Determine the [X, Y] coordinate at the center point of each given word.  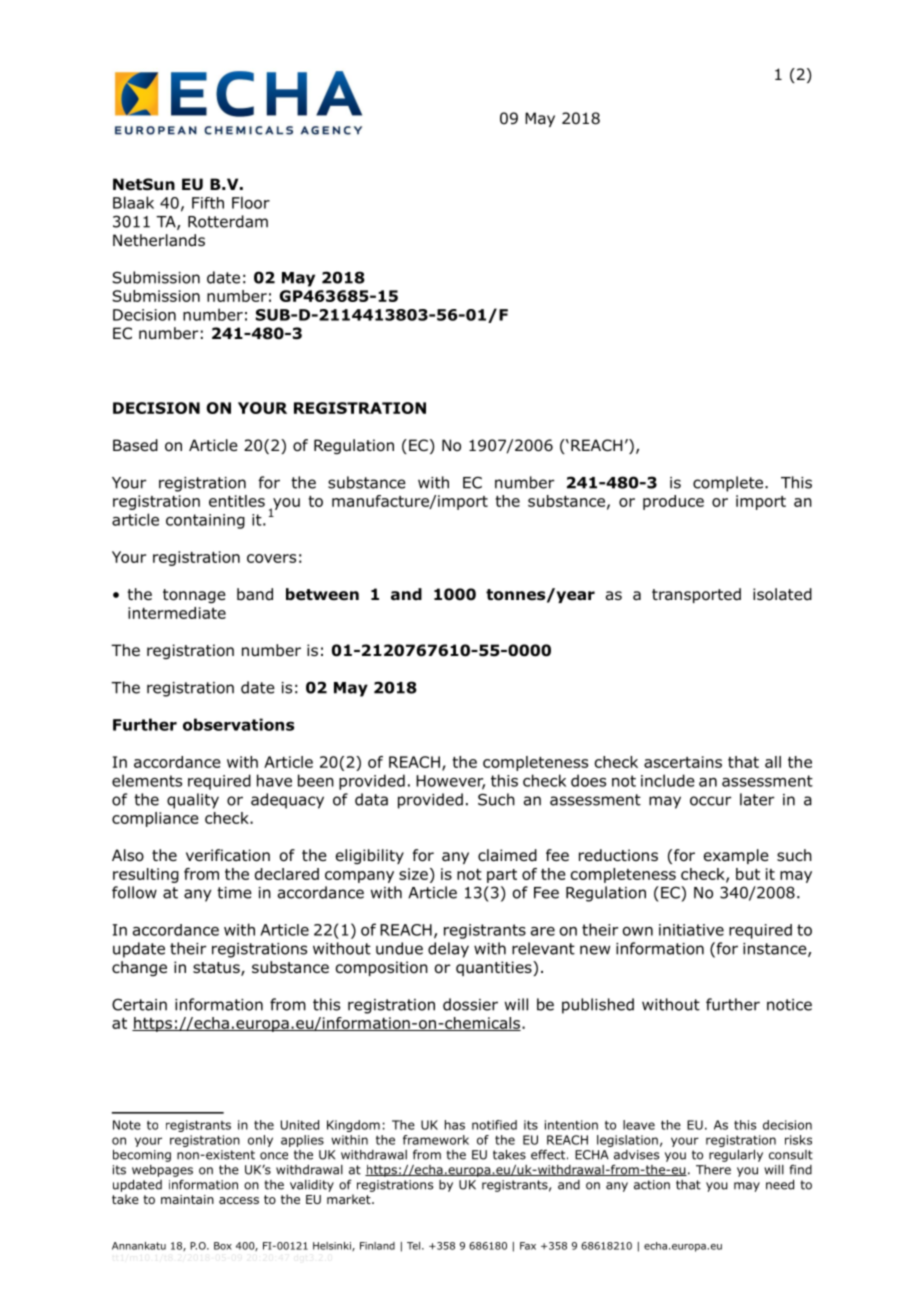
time [234, 893]
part [502, 876]
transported [696, 595]
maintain [187, 1199]
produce [673, 502]
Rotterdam [228, 221]
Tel [413, 1246]
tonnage [194, 596]
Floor [251, 202]
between [322, 594]
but [748, 874]
